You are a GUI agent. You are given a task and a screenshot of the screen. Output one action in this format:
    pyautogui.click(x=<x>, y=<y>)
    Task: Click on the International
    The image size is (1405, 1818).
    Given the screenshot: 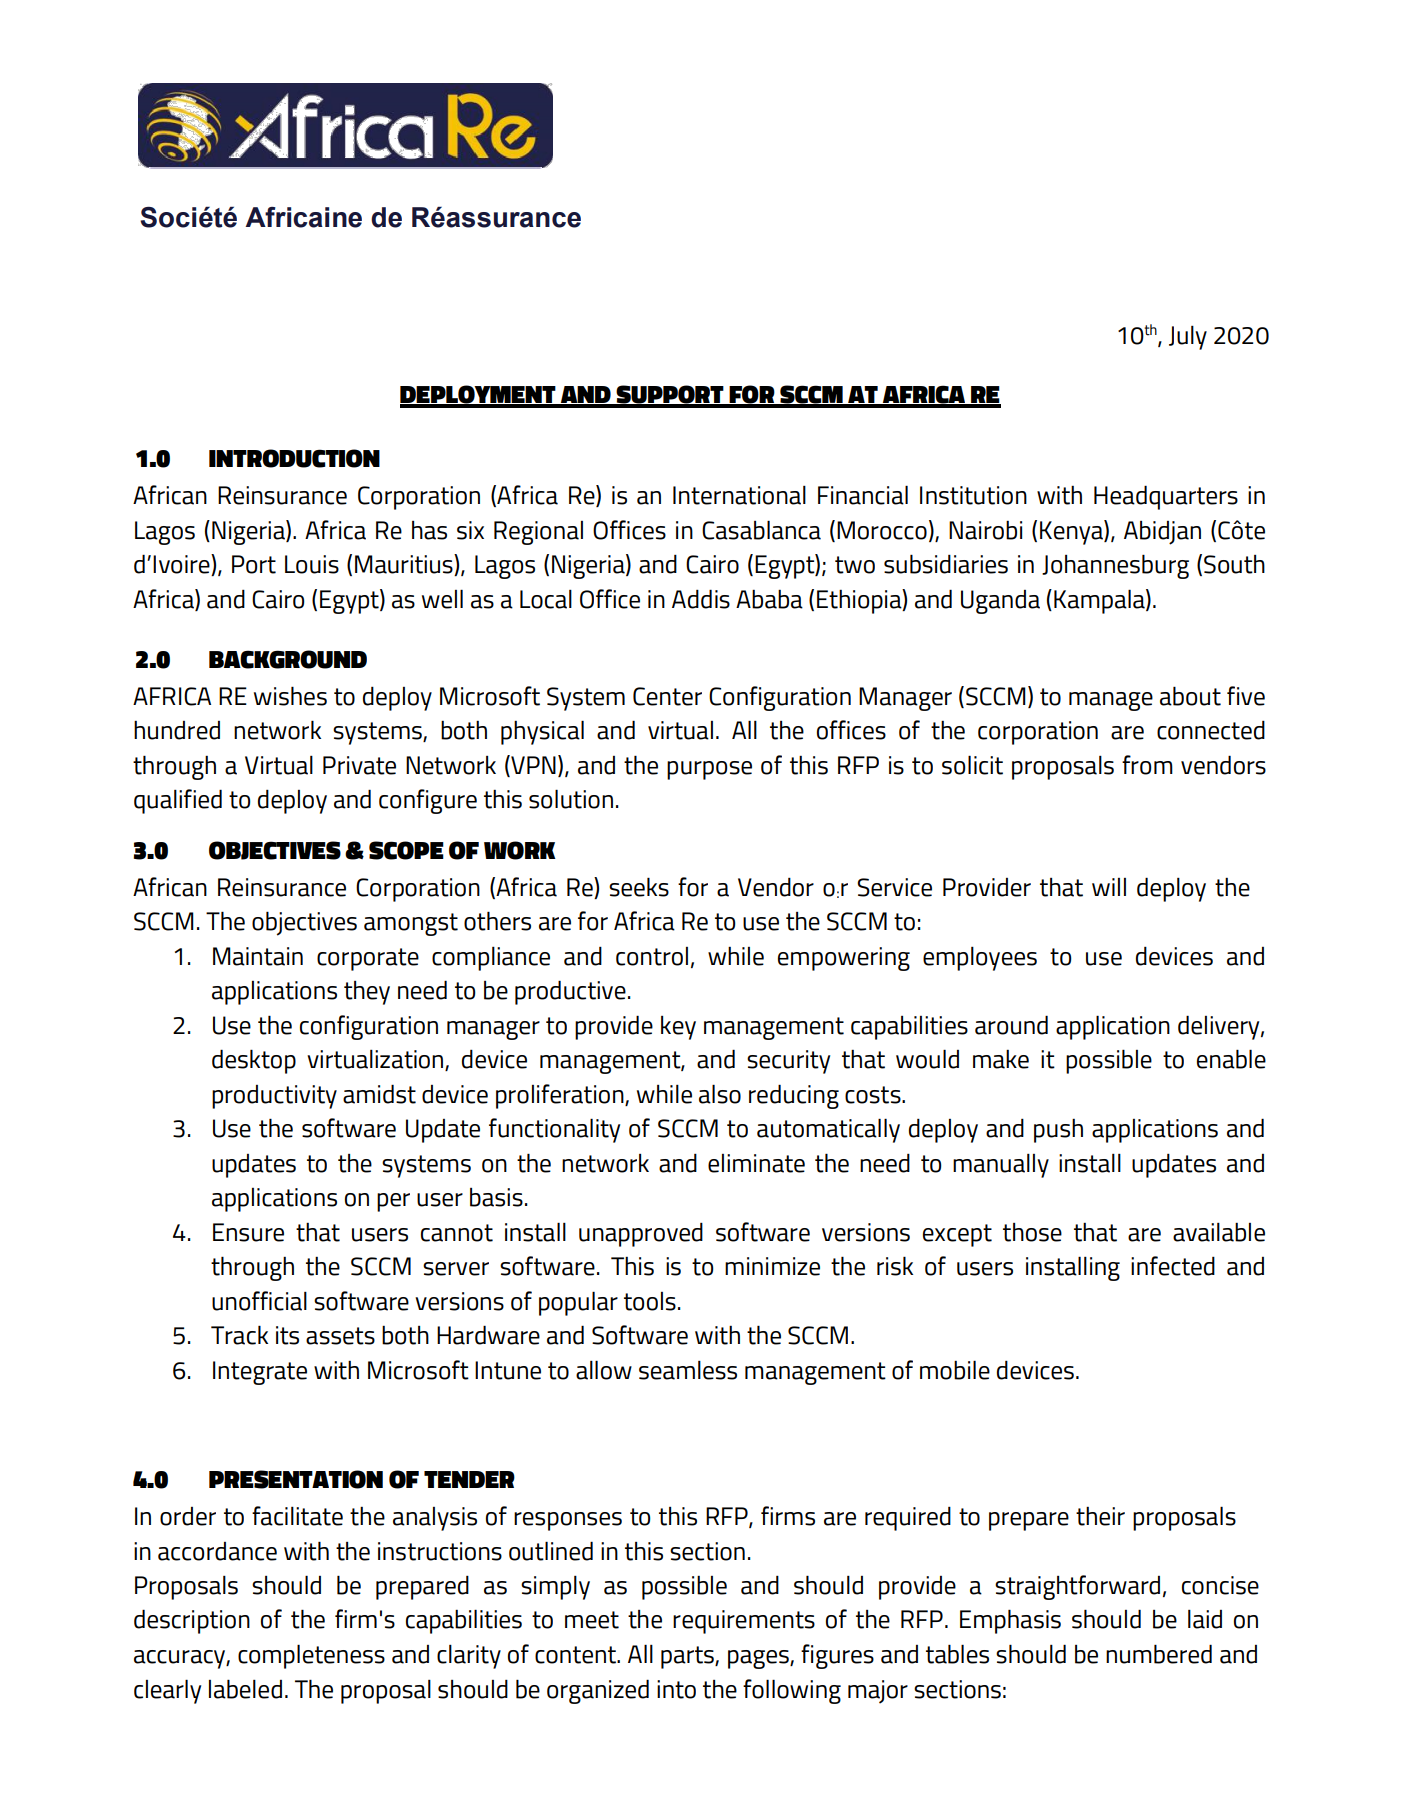 What is the action you would take?
    pyautogui.click(x=739, y=495)
